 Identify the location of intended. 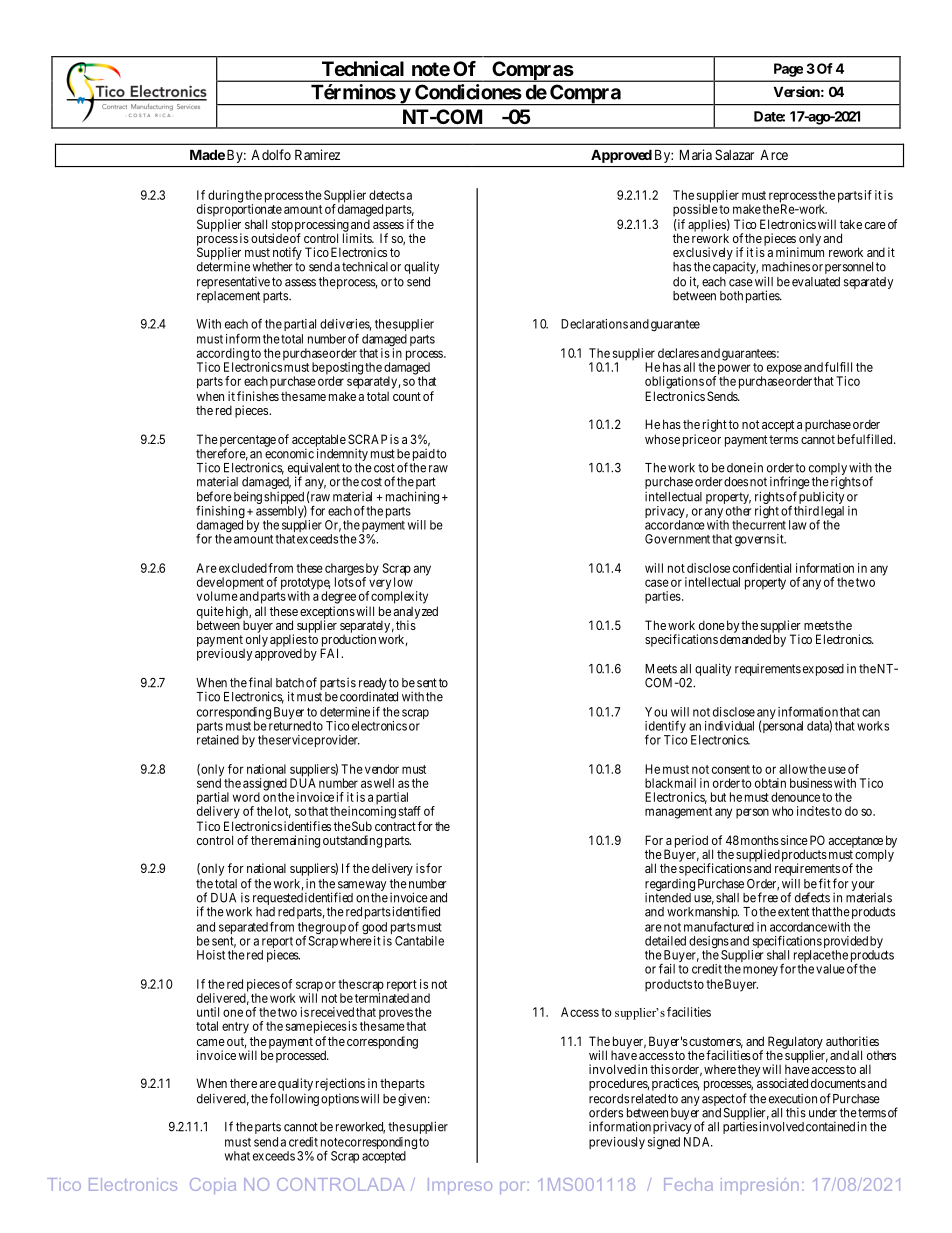
(668, 897).
